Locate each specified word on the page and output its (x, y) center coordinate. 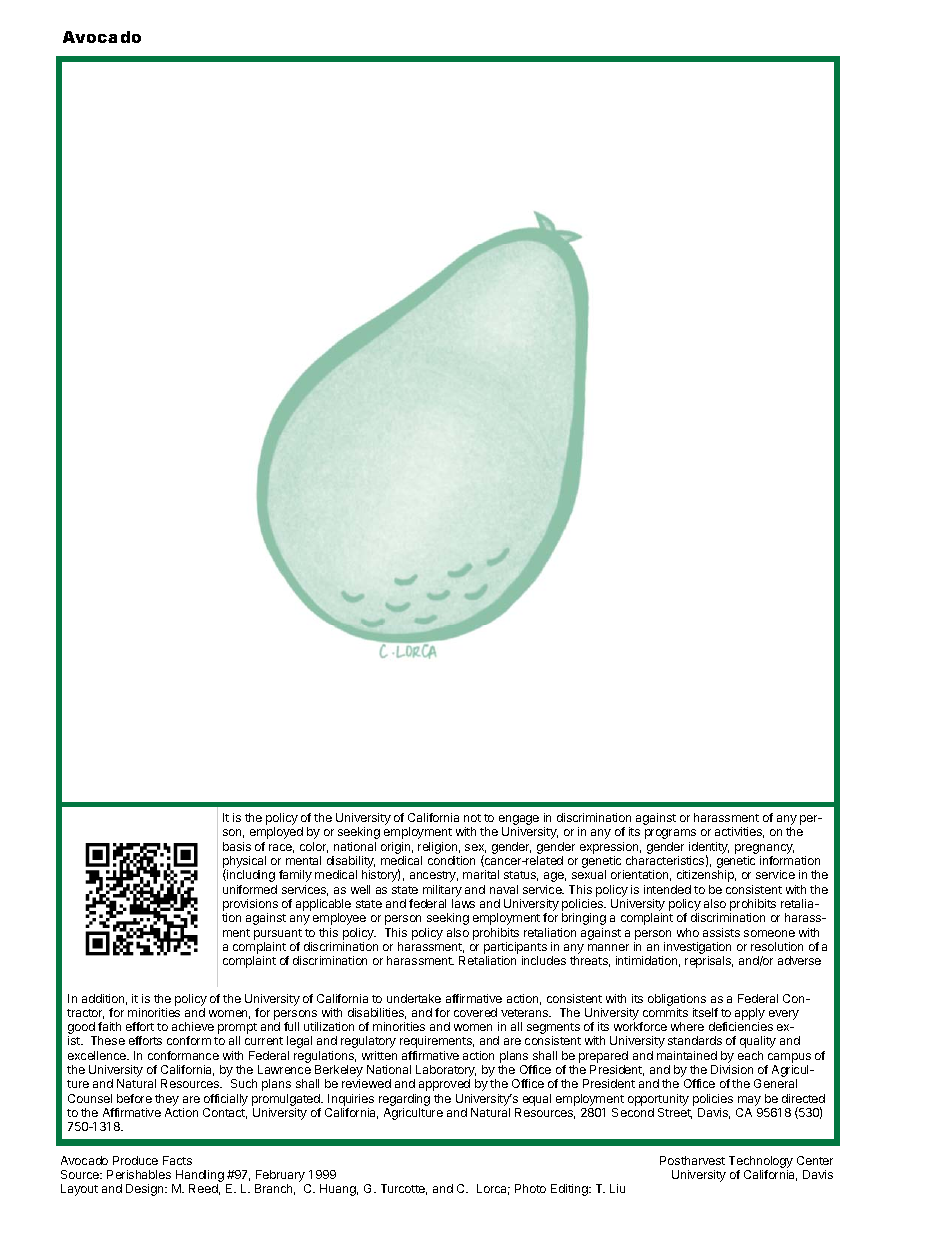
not (472, 818)
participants (515, 948)
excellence (98, 1055)
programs (670, 834)
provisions (250, 906)
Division (732, 1069)
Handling (200, 1177)
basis (237, 846)
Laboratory (445, 1072)
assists (721, 932)
